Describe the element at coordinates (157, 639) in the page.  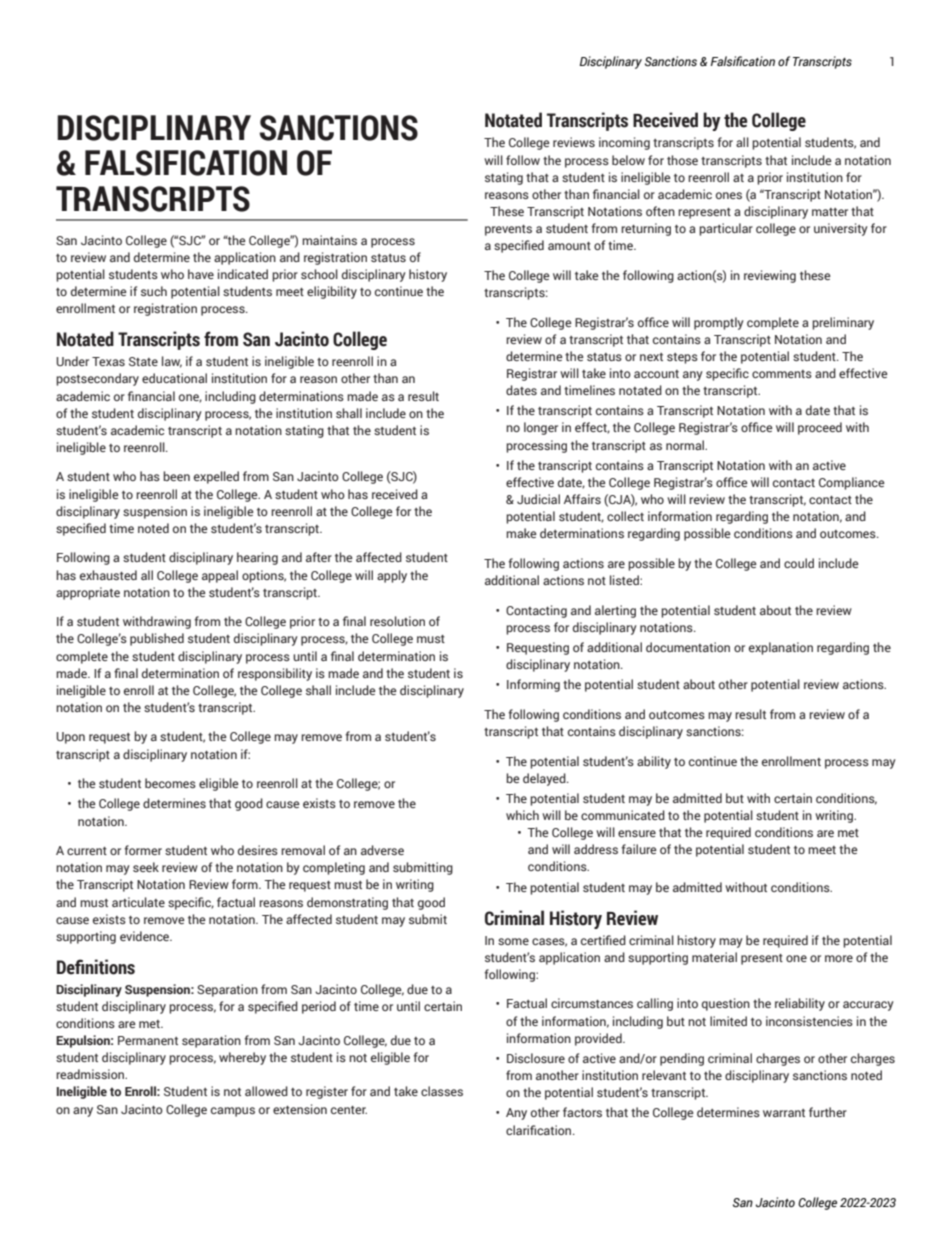
I see `published` at that location.
